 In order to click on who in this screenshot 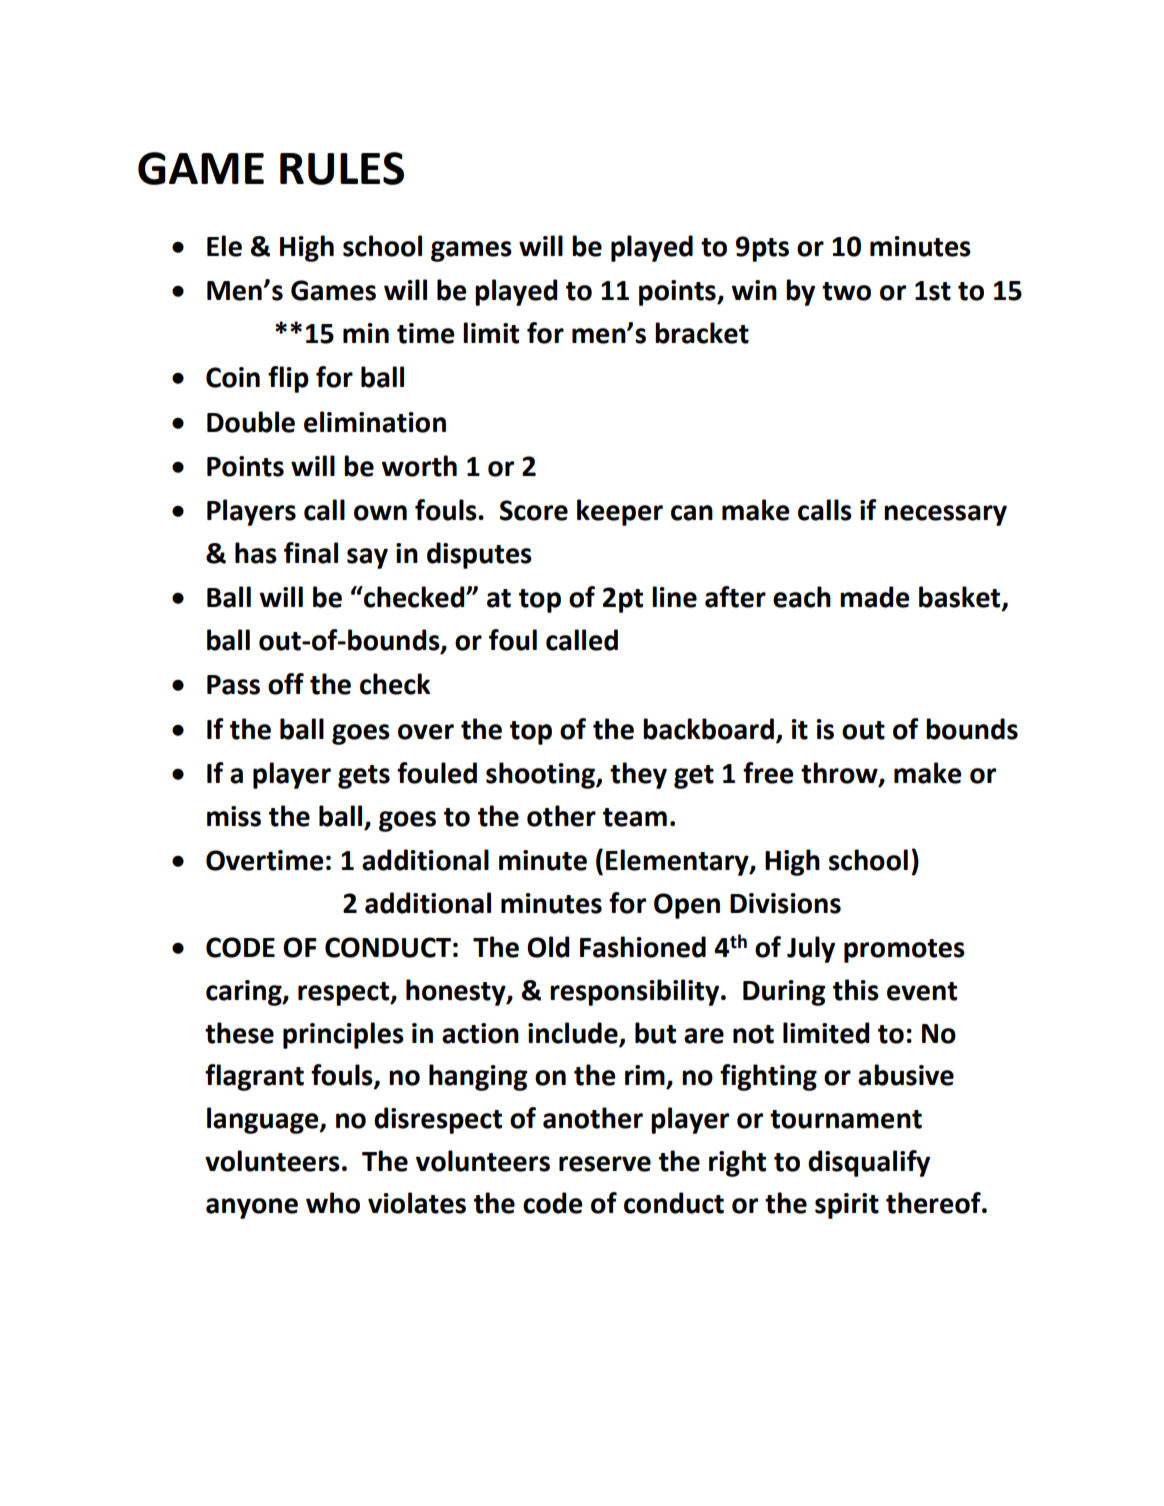, I will do `click(333, 1203)`.
